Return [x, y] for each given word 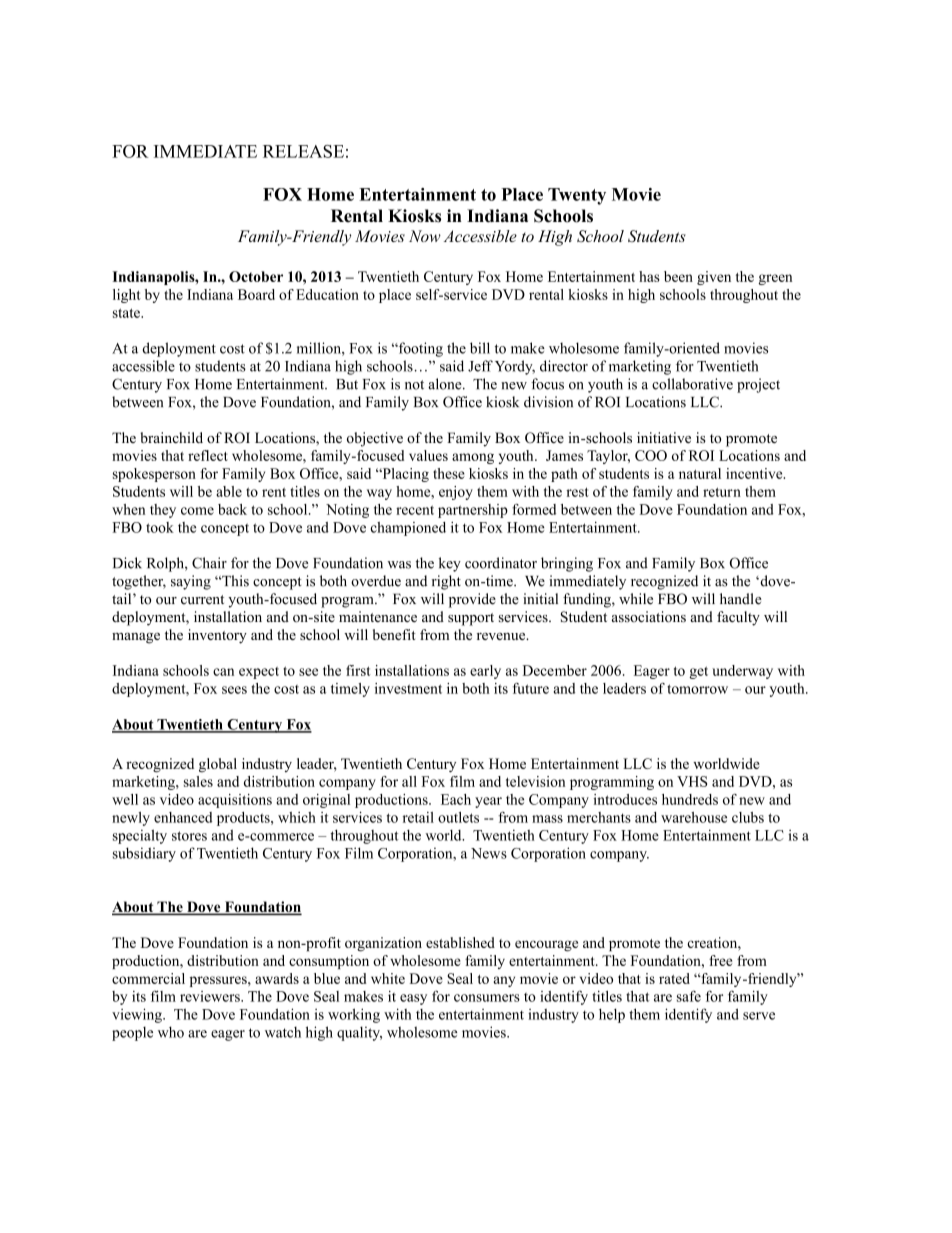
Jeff [480, 366]
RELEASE [303, 151]
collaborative [692, 384]
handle [741, 599]
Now [425, 236]
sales [198, 781]
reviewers [211, 996]
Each [456, 799]
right [446, 582]
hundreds [690, 799]
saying [191, 582]
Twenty [577, 196]
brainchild [171, 437]
